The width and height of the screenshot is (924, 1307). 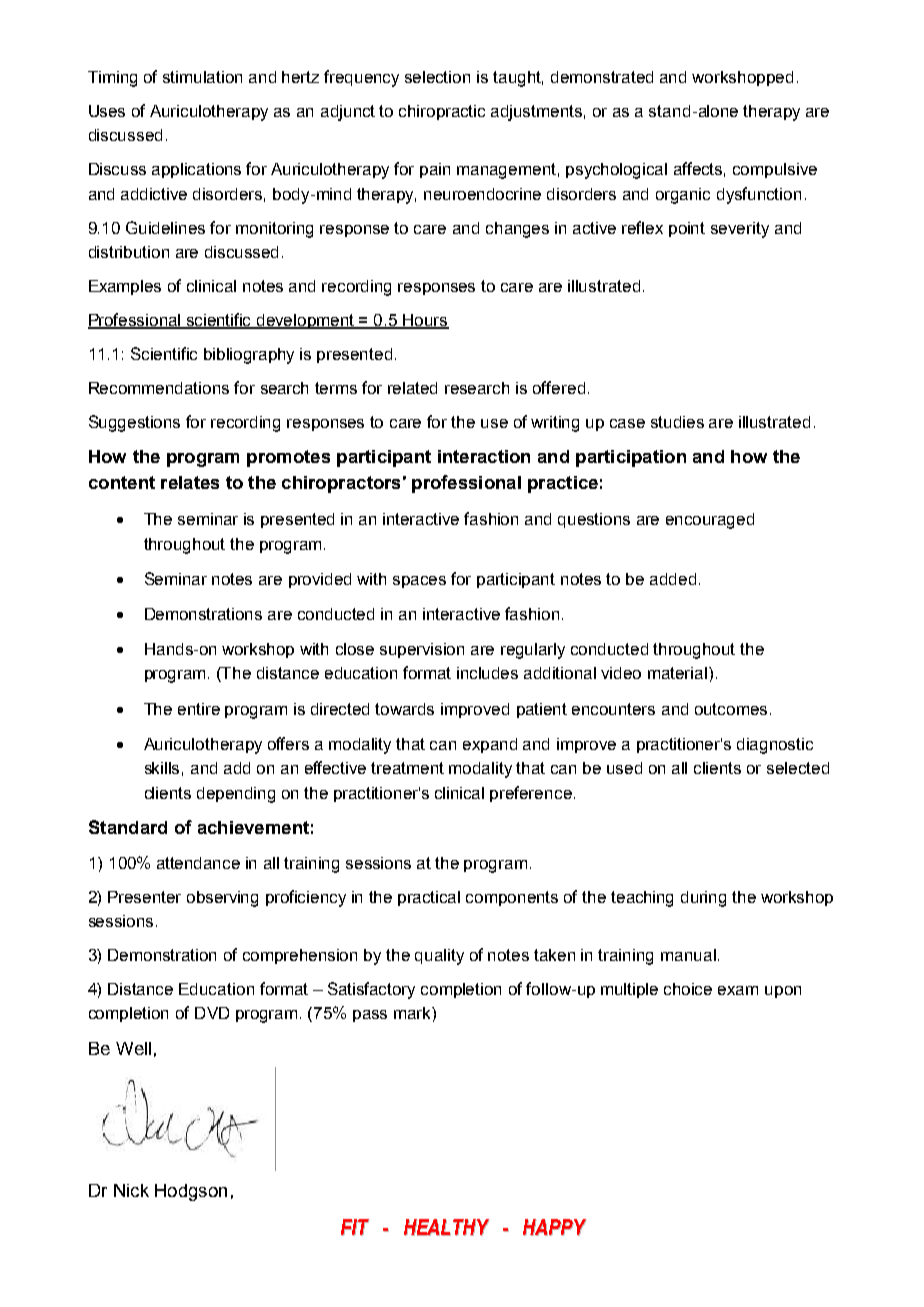 What do you see at coordinates (688, 989) in the screenshot?
I see `choice` at bounding box center [688, 989].
